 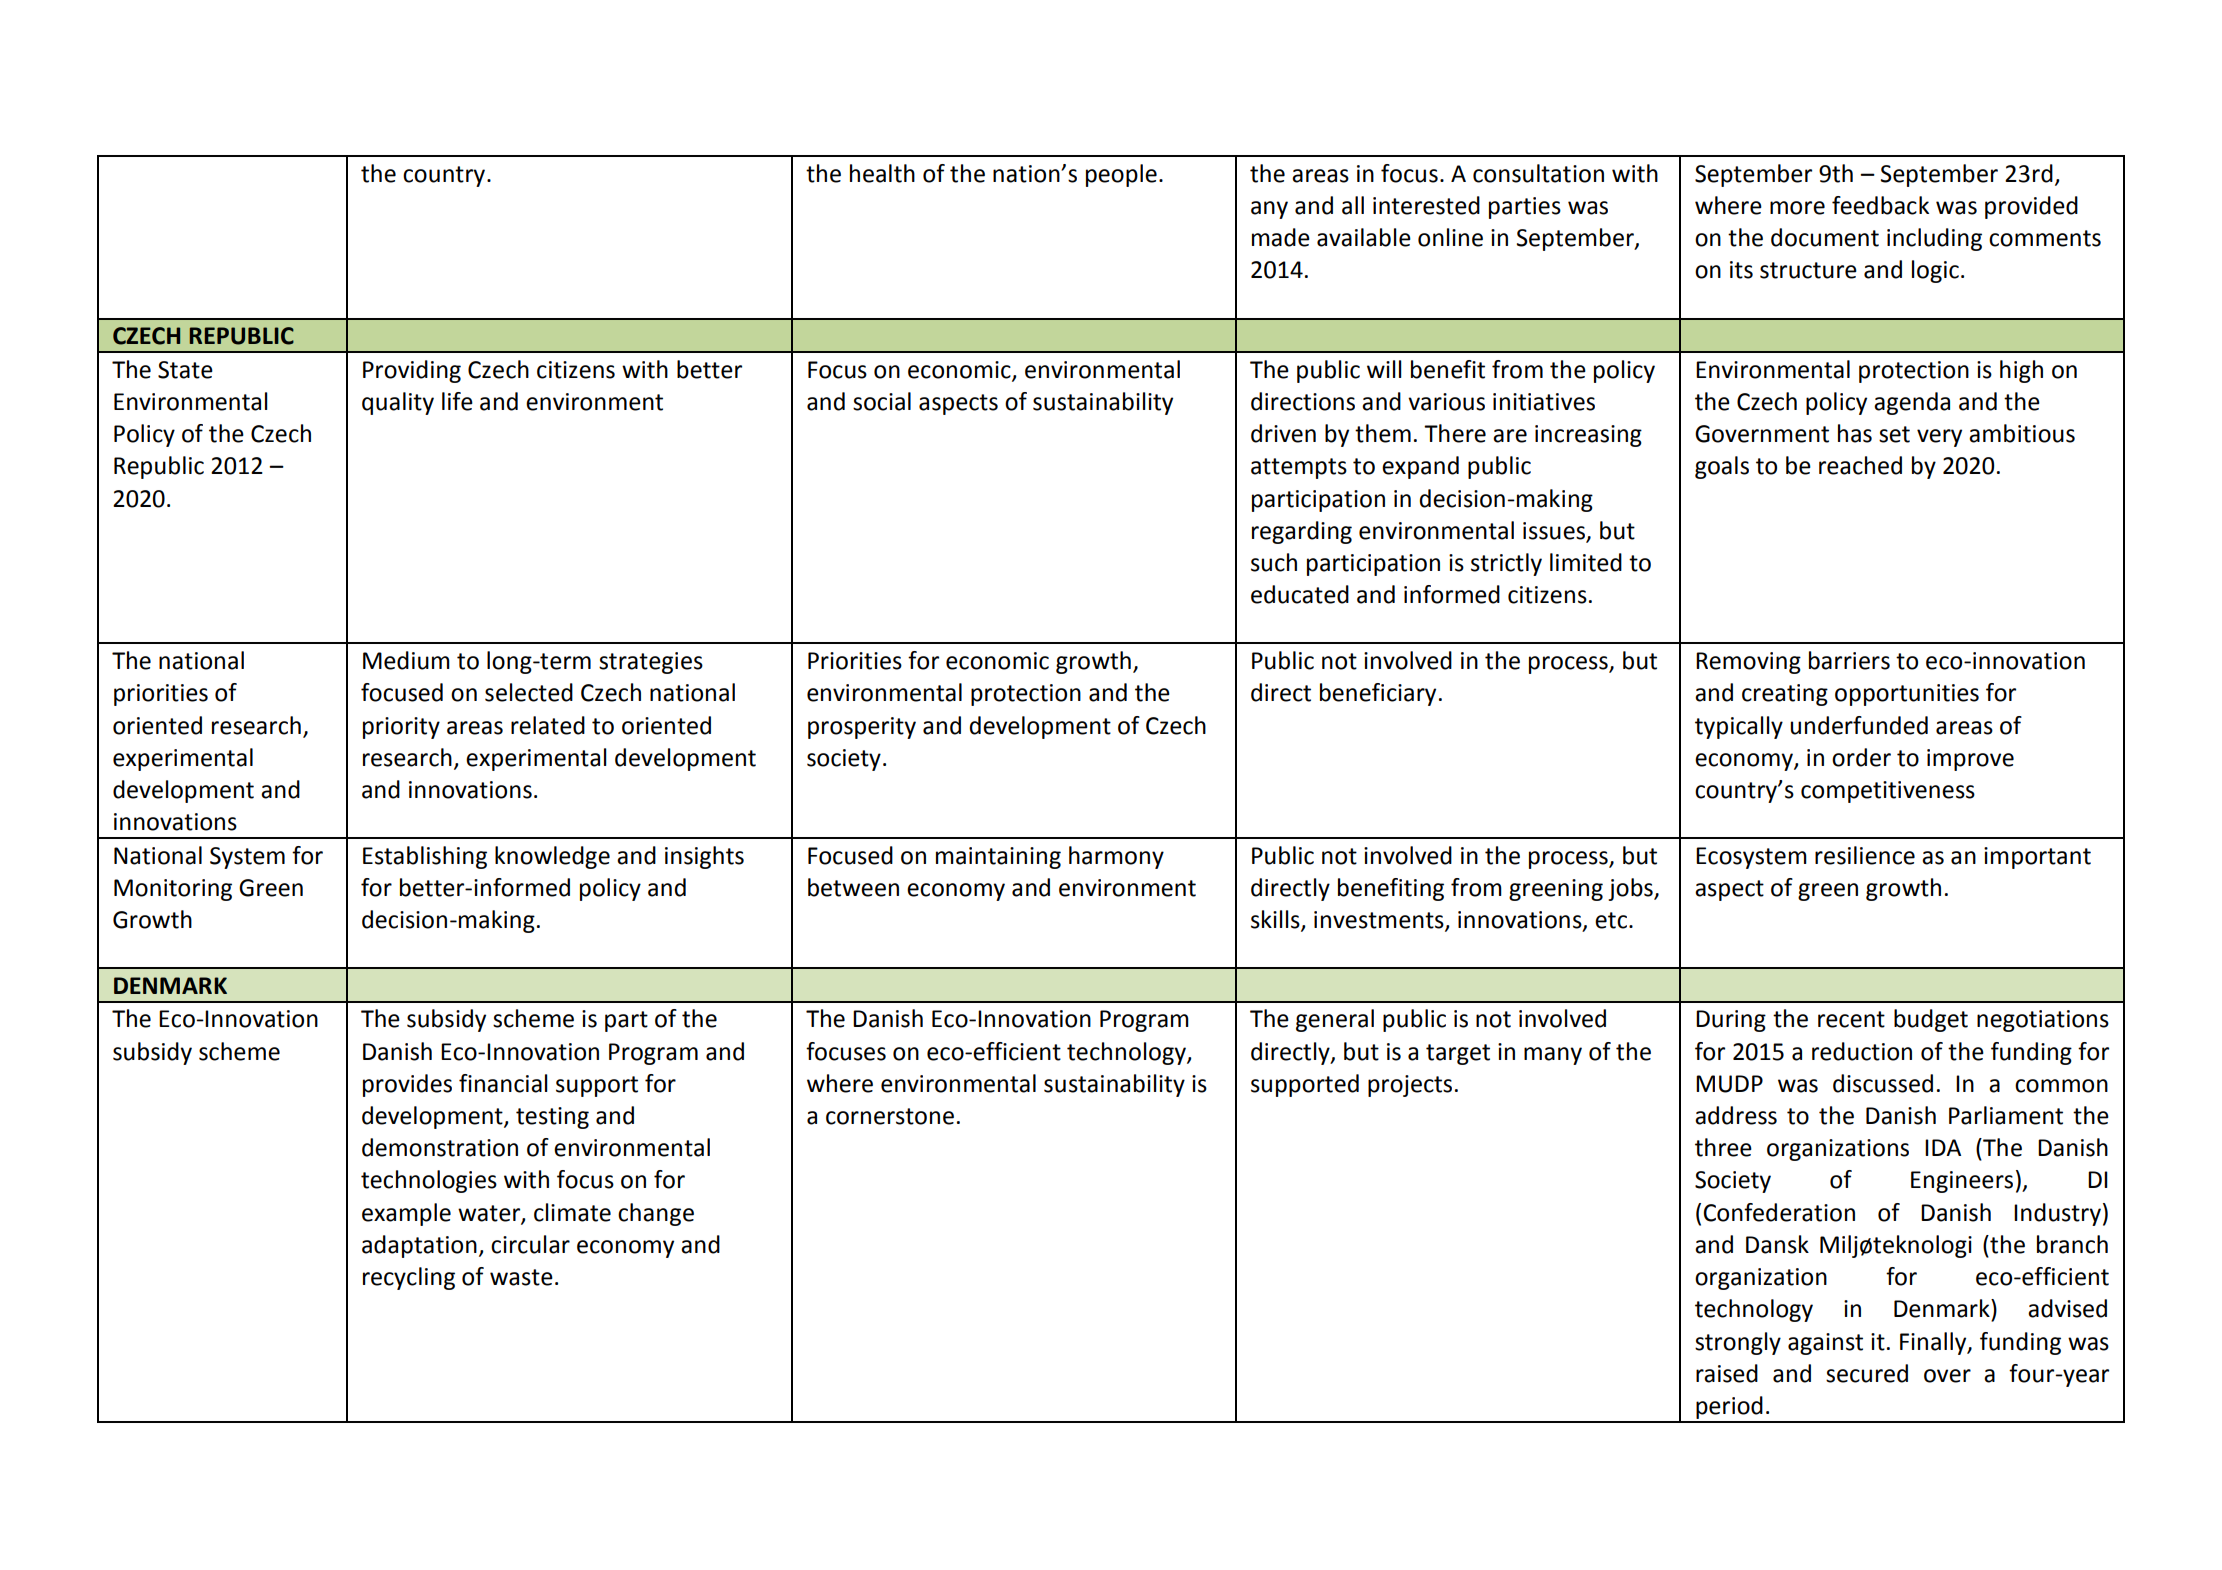 I want to click on harmony, so click(x=1116, y=857).
